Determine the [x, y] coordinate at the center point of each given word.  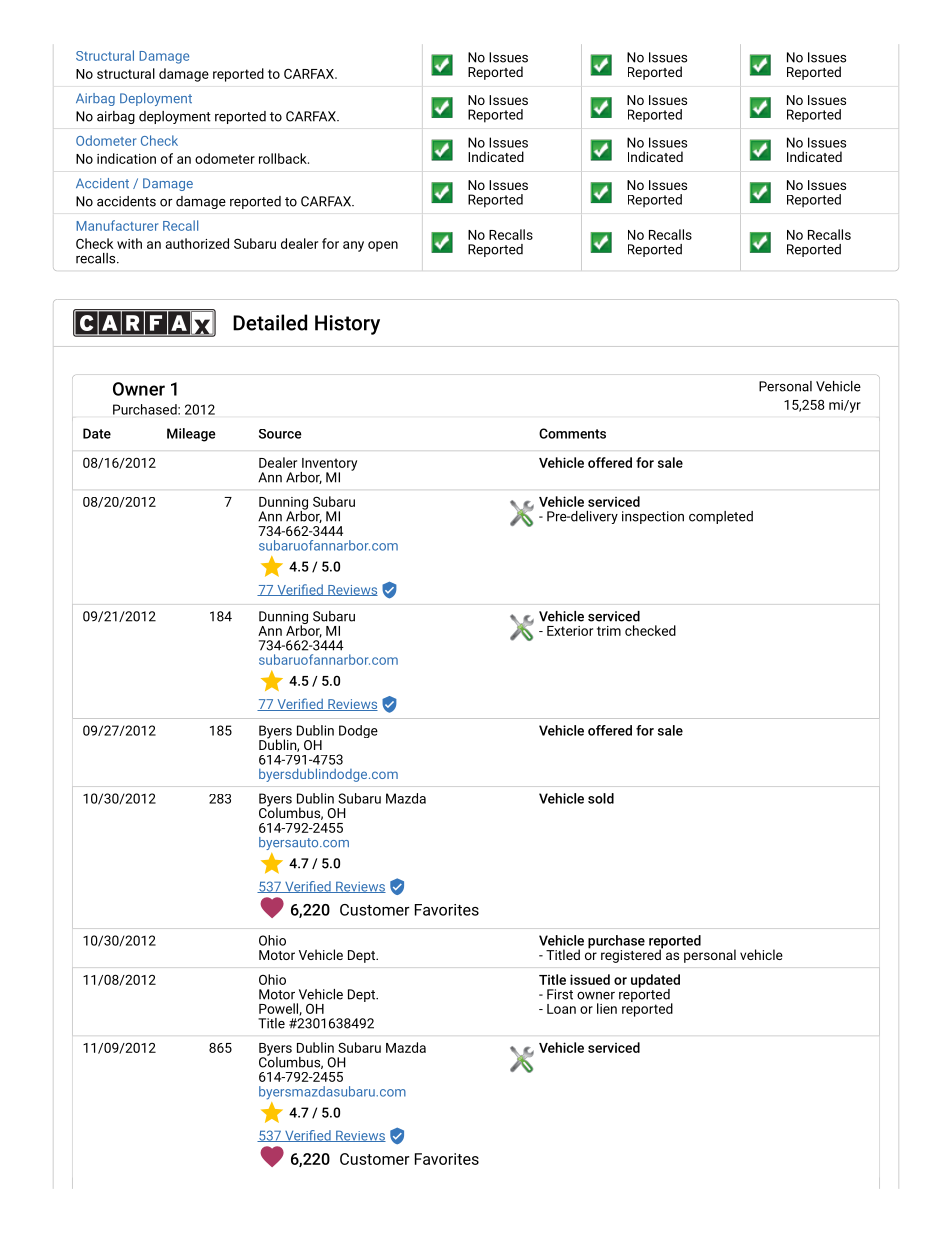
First [560, 994]
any [353, 246]
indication [126, 158]
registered [632, 955]
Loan [561, 1009]
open [383, 246]
